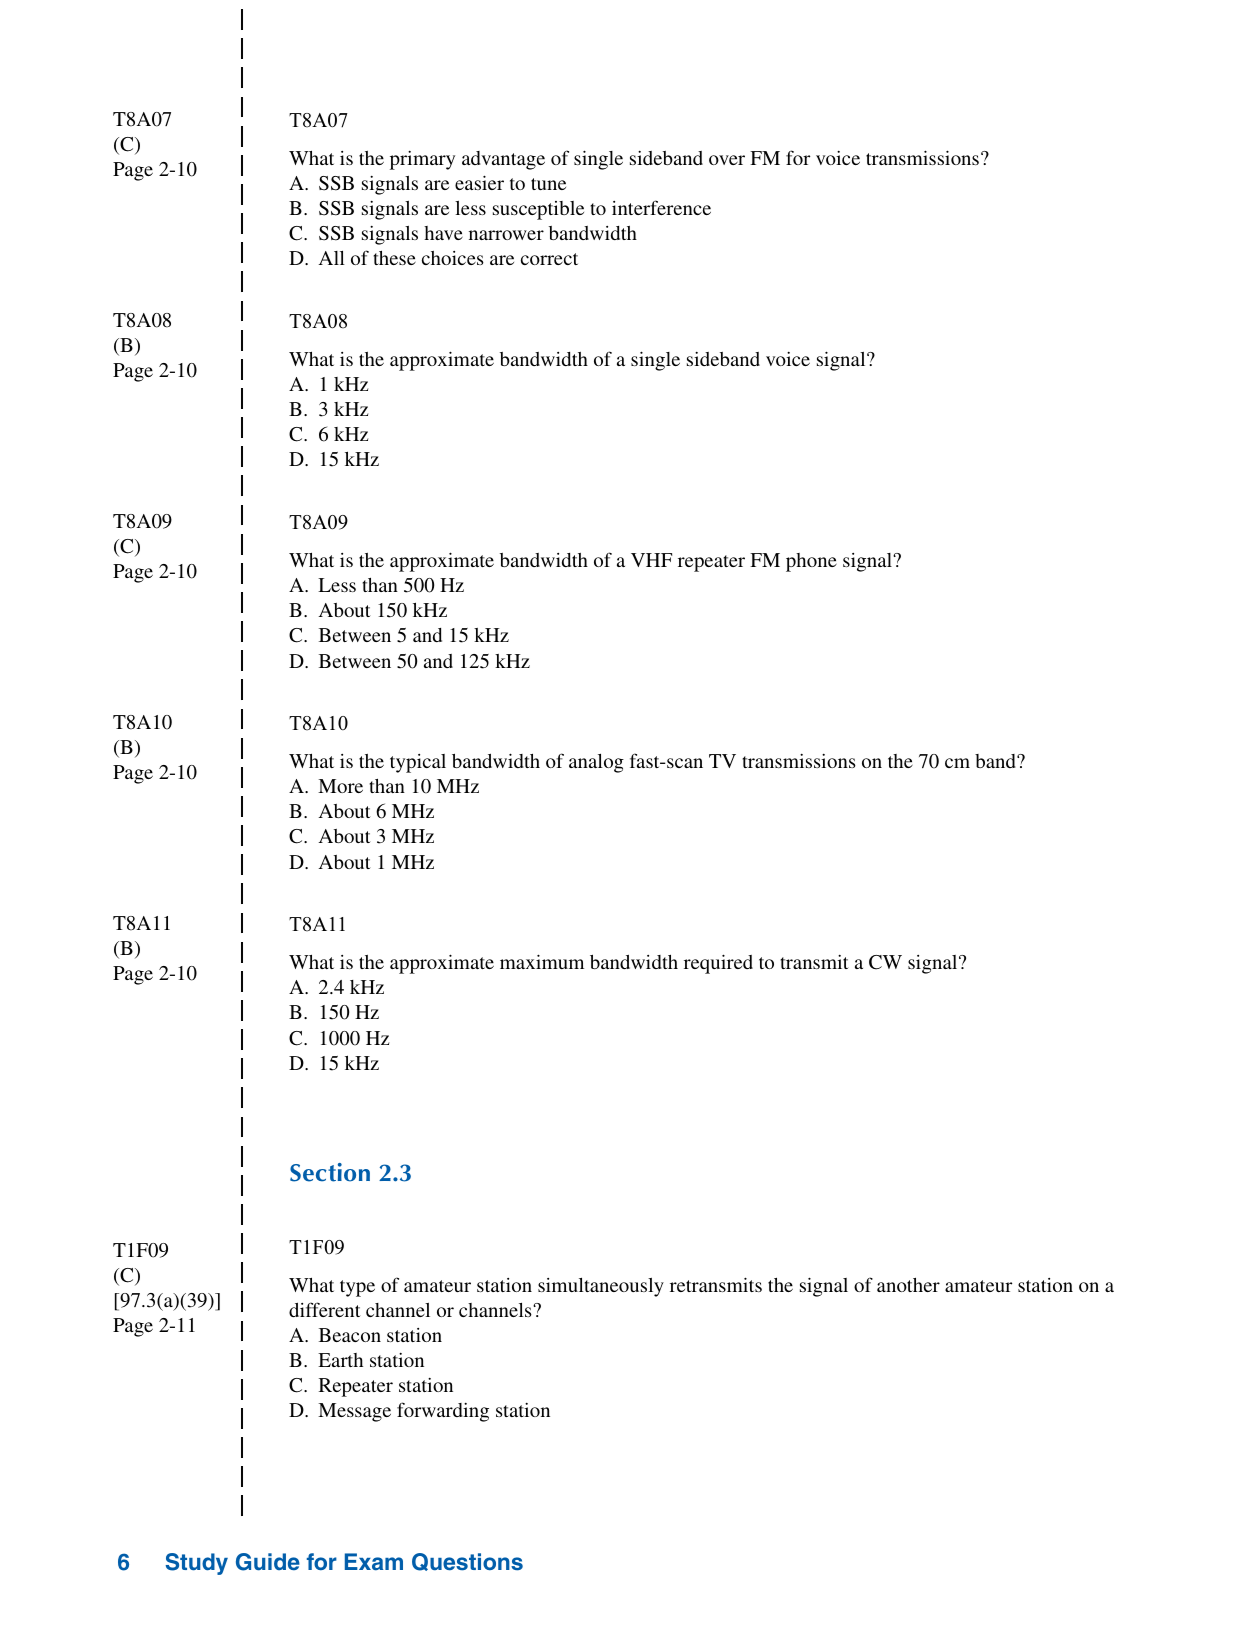 This screenshot has height=1640, width=1235. What do you see at coordinates (418, 763) in the screenshot?
I see `typical` at bounding box center [418, 763].
